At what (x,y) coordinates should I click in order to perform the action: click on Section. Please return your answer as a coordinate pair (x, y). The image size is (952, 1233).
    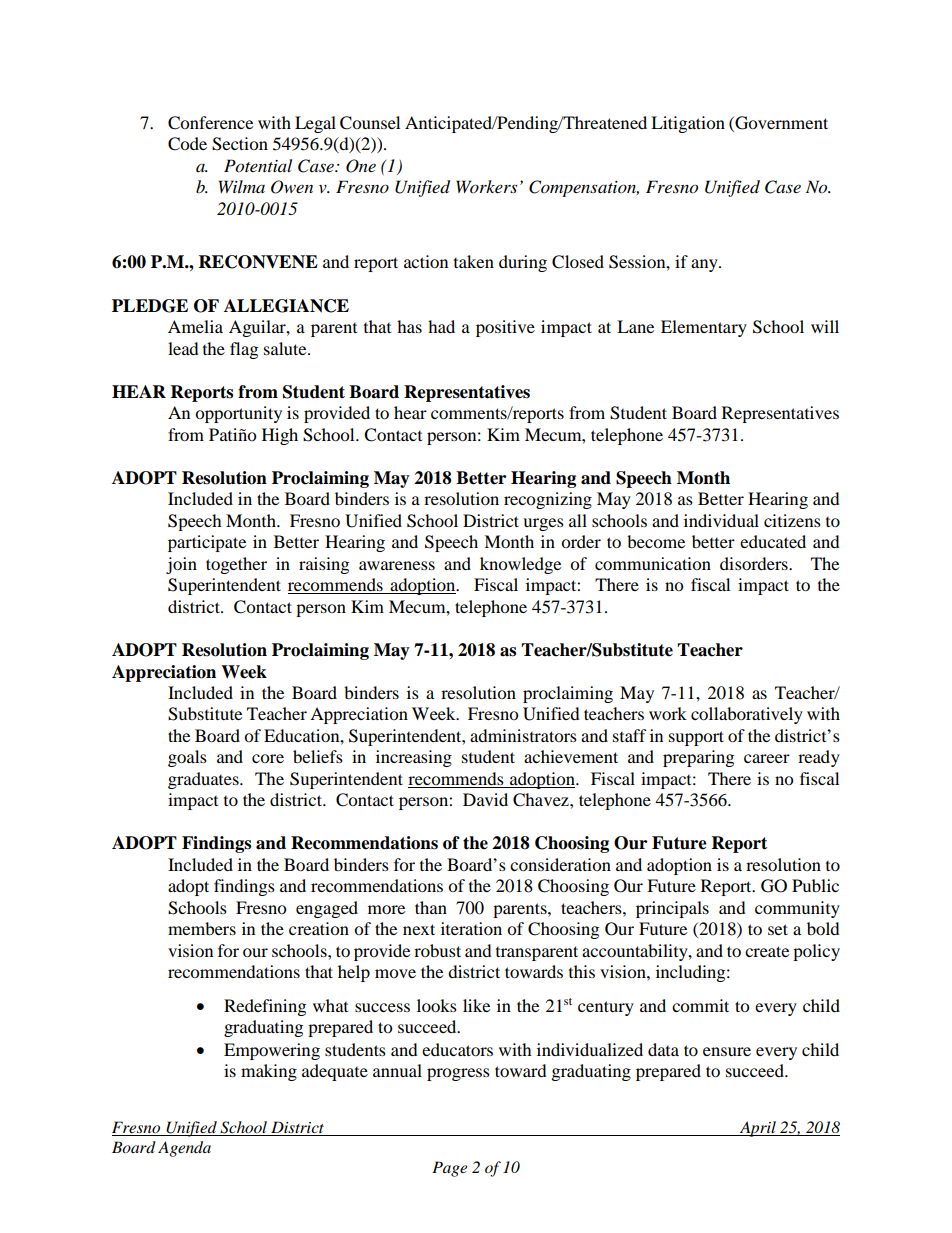
    Looking at the image, I should click on (240, 144).
